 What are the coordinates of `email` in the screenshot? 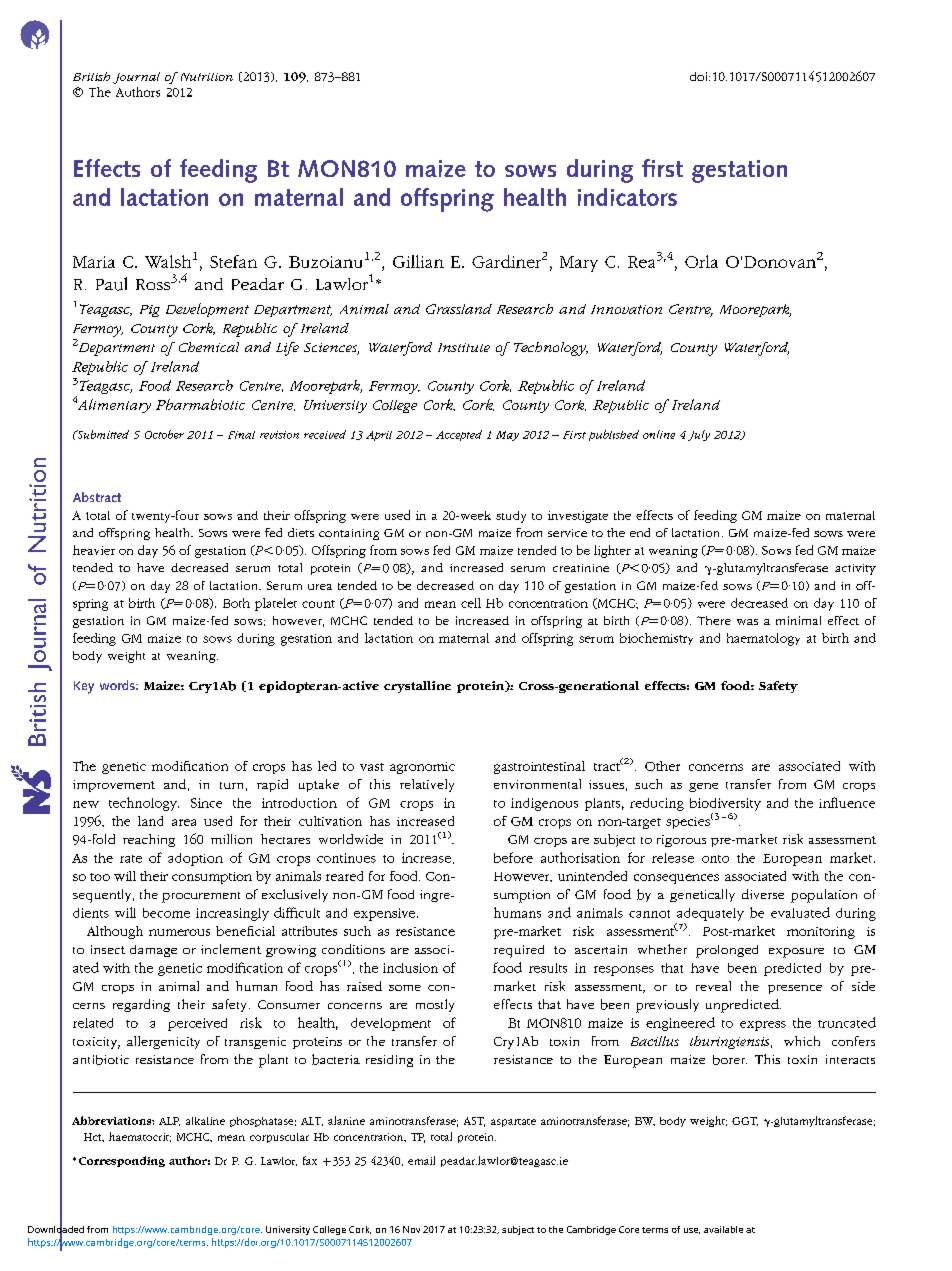 It's located at (421, 1160).
